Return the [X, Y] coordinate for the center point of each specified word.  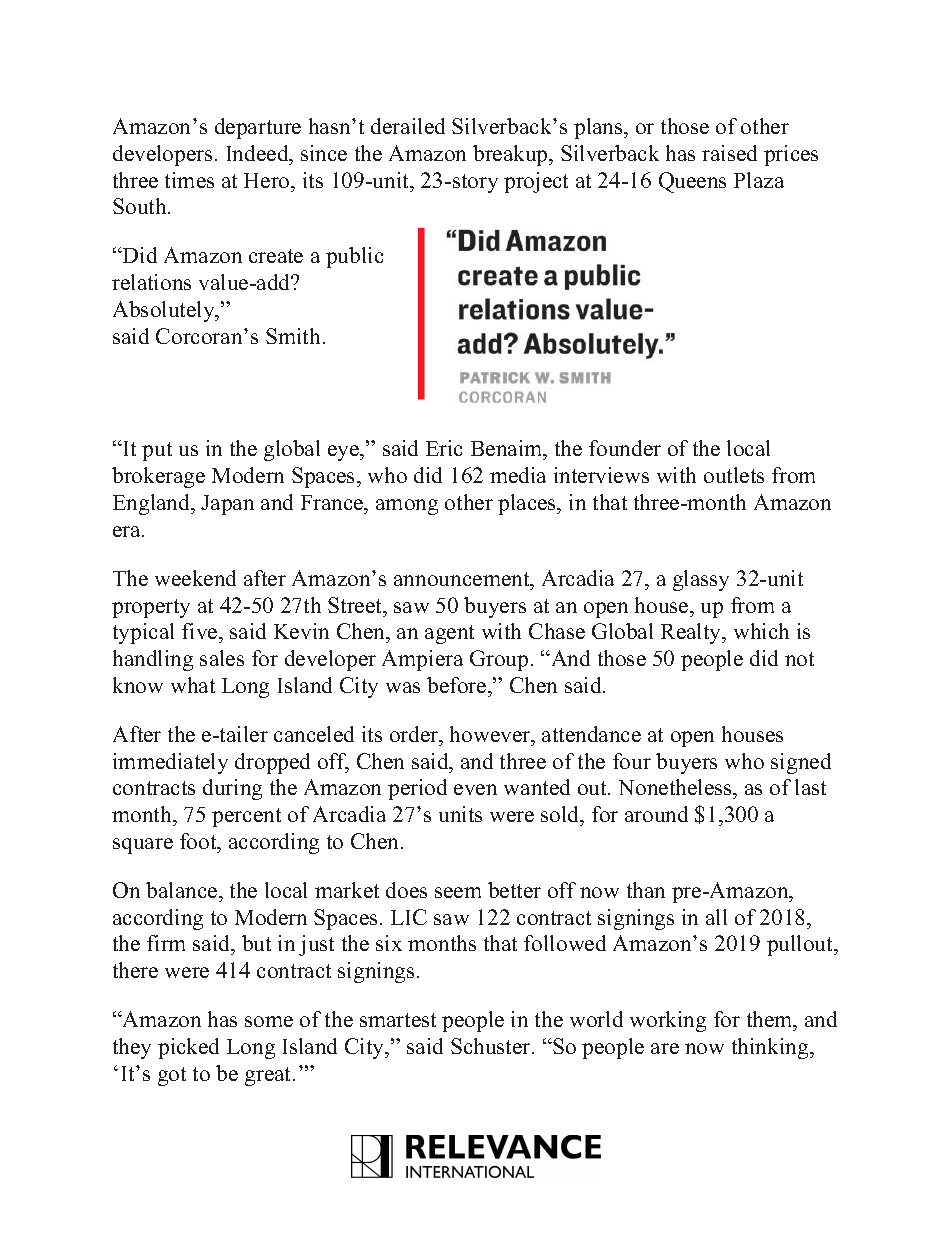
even [475, 789]
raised [729, 153]
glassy [701, 580]
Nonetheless [676, 789]
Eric [444, 448]
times [189, 180]
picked [188, 1048]
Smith [293, 336]
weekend [195, 578]
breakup [511, 155]
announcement [463, 579]
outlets [734, 475]
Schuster [492, 1046]
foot [199, 841]
